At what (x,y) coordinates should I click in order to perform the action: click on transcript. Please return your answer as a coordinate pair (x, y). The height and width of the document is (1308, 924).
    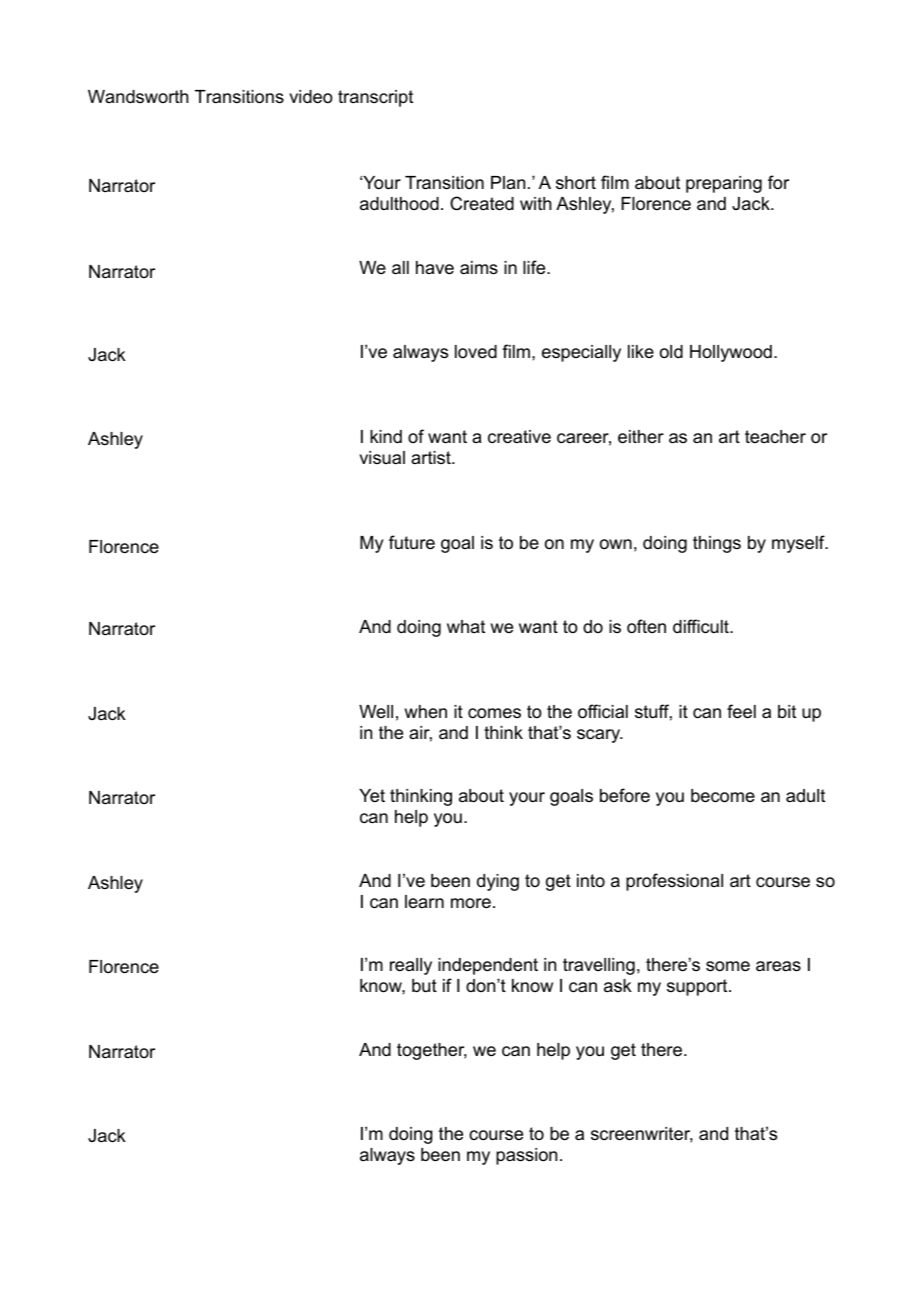
    Looking at the image, I should click on (375, 98).
